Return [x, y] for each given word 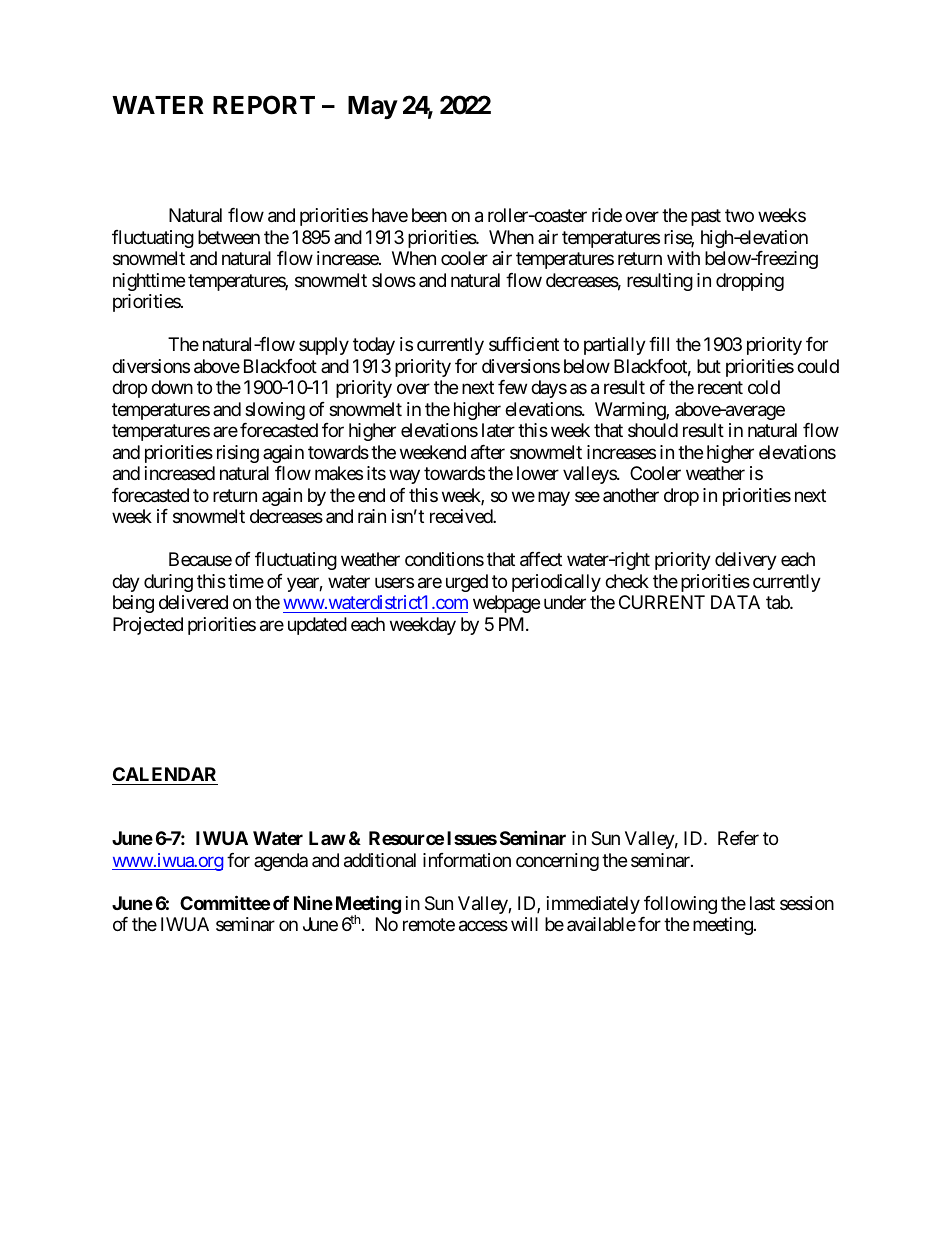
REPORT [264, 105]
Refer [738, 838]
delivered [193, 602]
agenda [281, 862]
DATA [735, 602]
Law [327, 838]
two [739, 216]
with [683, 258]
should [653, 430]
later [498, 430]
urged [467, 583]
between [229, 237]
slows [394, 280]
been [429, 215]
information [467, 860]
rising [238, 454]
